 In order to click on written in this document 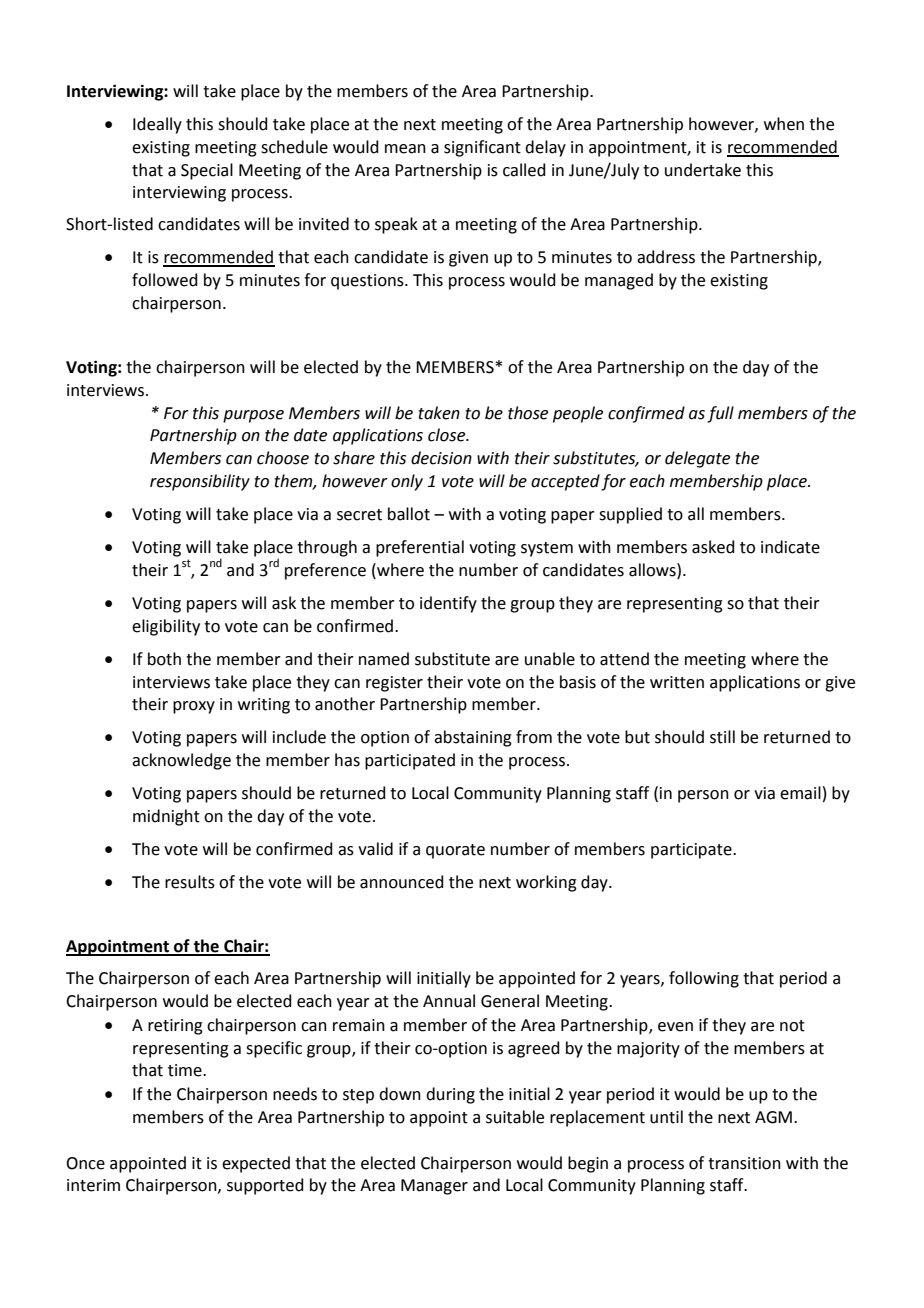, I will do `click(677, 682)`.
